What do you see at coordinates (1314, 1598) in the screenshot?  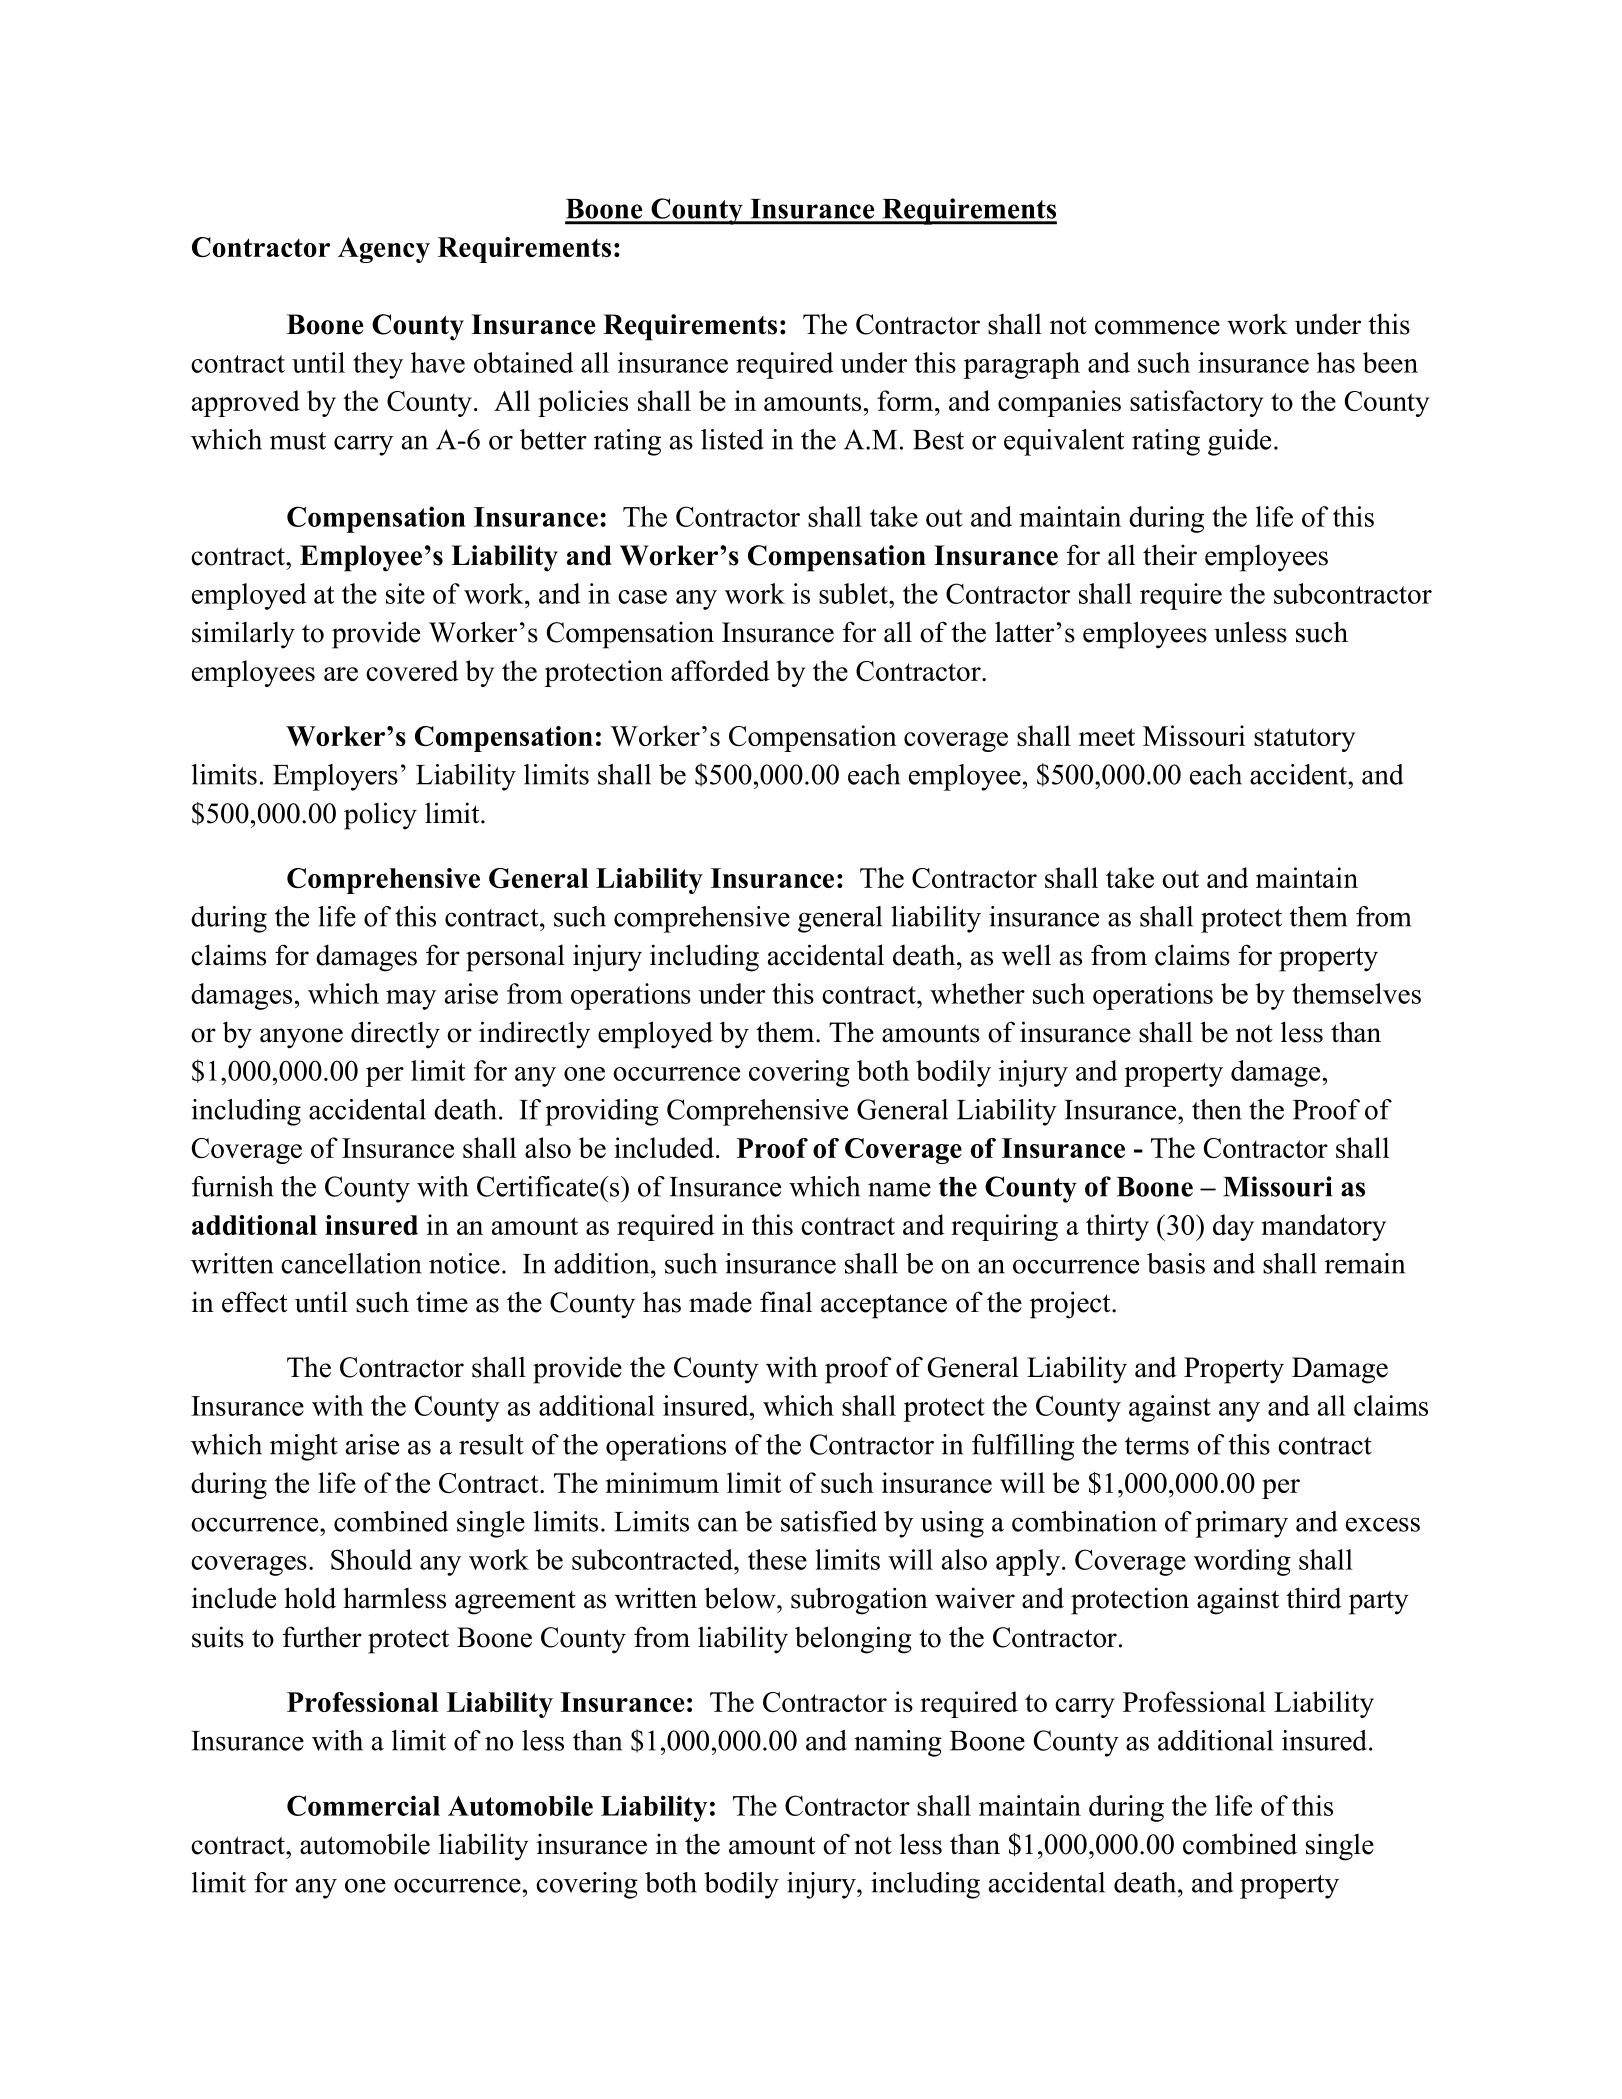 I see `third` at bounding box center [1314, 1598].
